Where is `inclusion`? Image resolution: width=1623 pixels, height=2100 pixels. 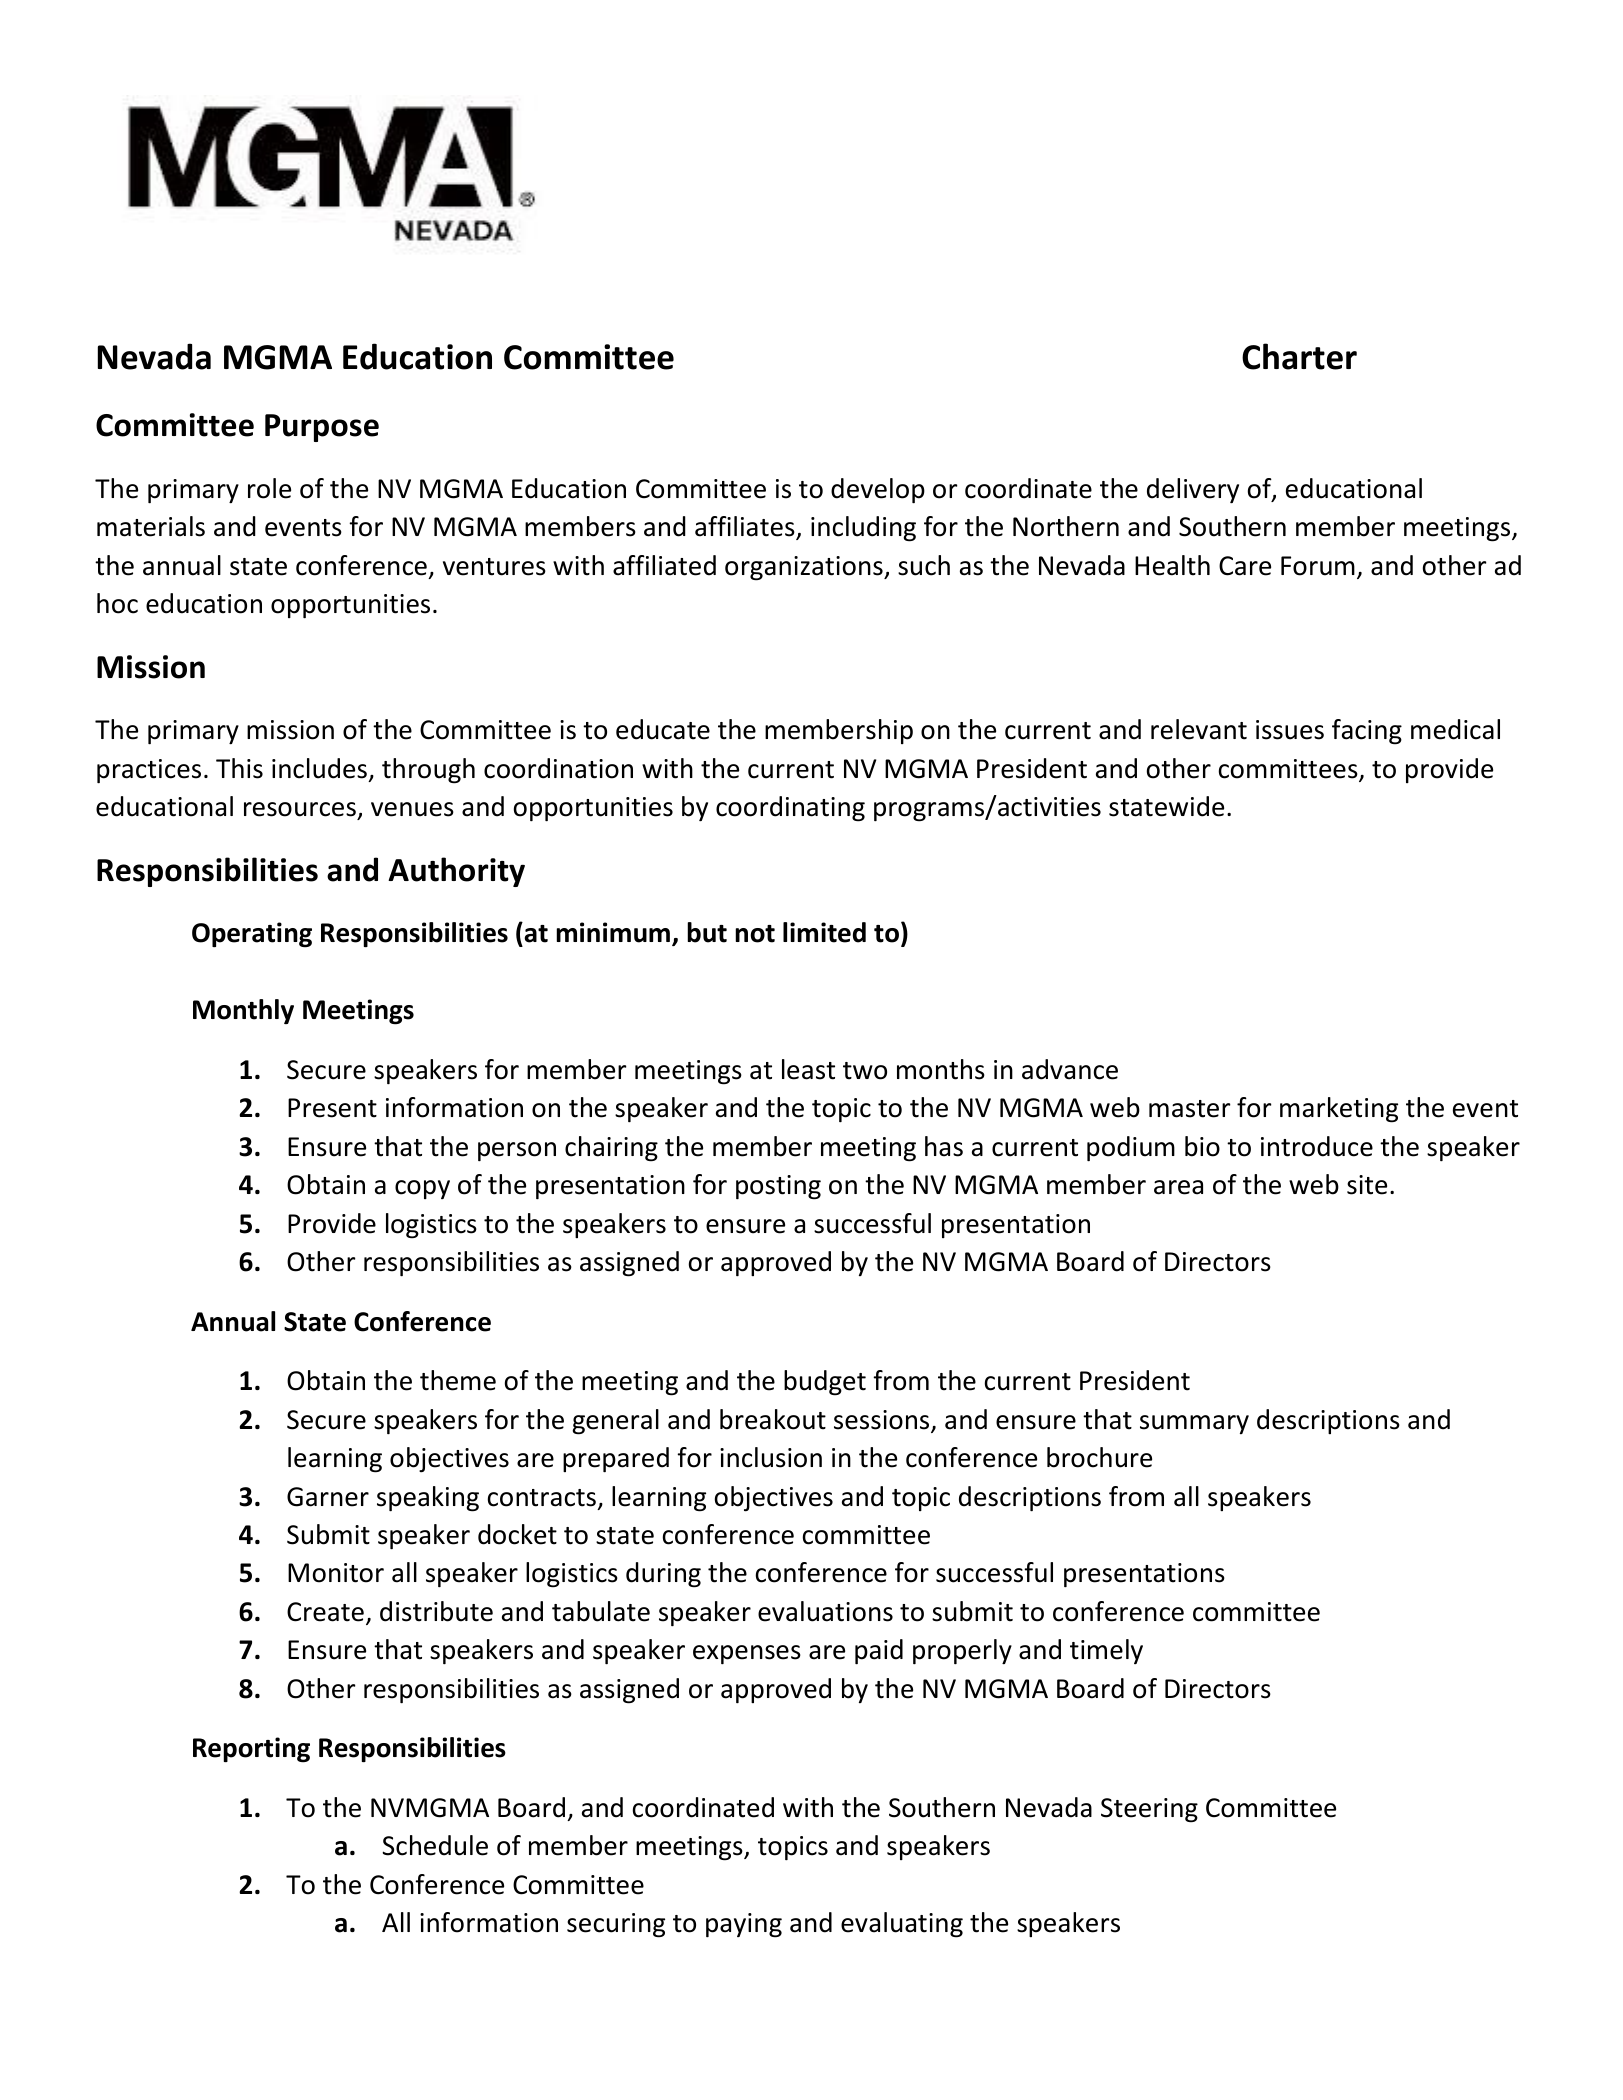
inclusion is located at coordinates (771, 1457).
